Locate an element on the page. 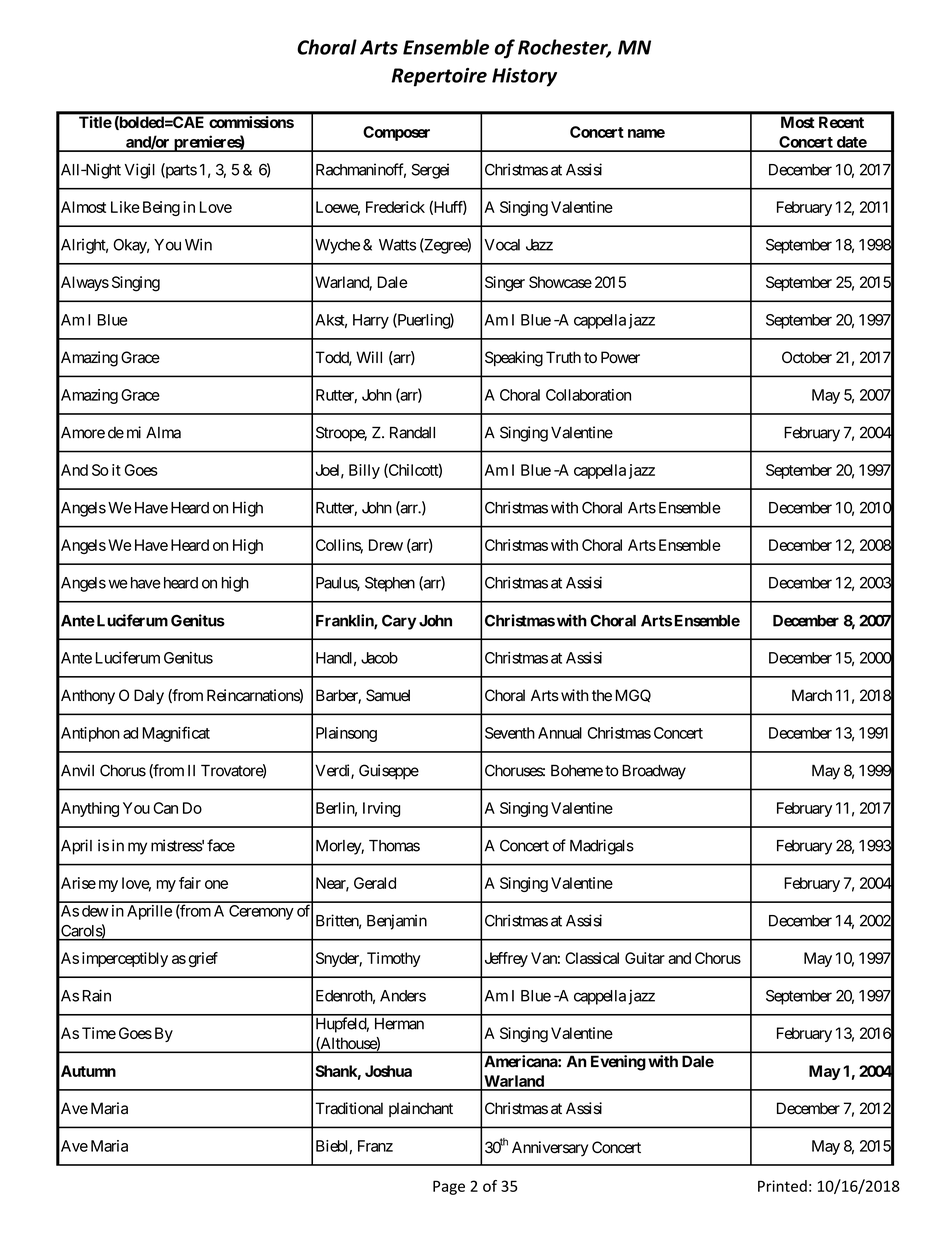 The height and width of the image is (1233, 952). Traditional is located at coordinates (349, 1108).
